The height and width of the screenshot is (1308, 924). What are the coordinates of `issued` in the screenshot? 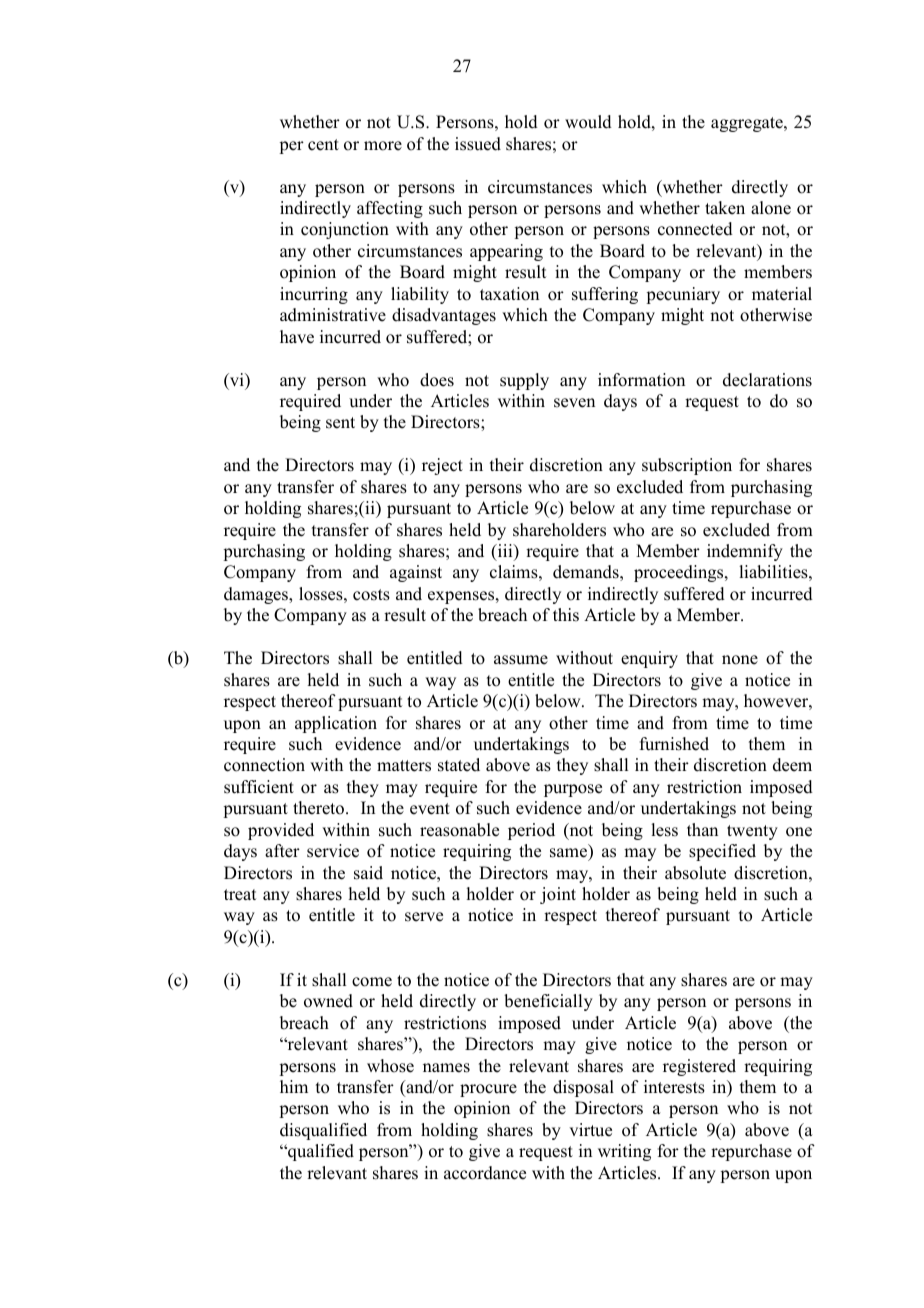 It's located at (478, 144).
